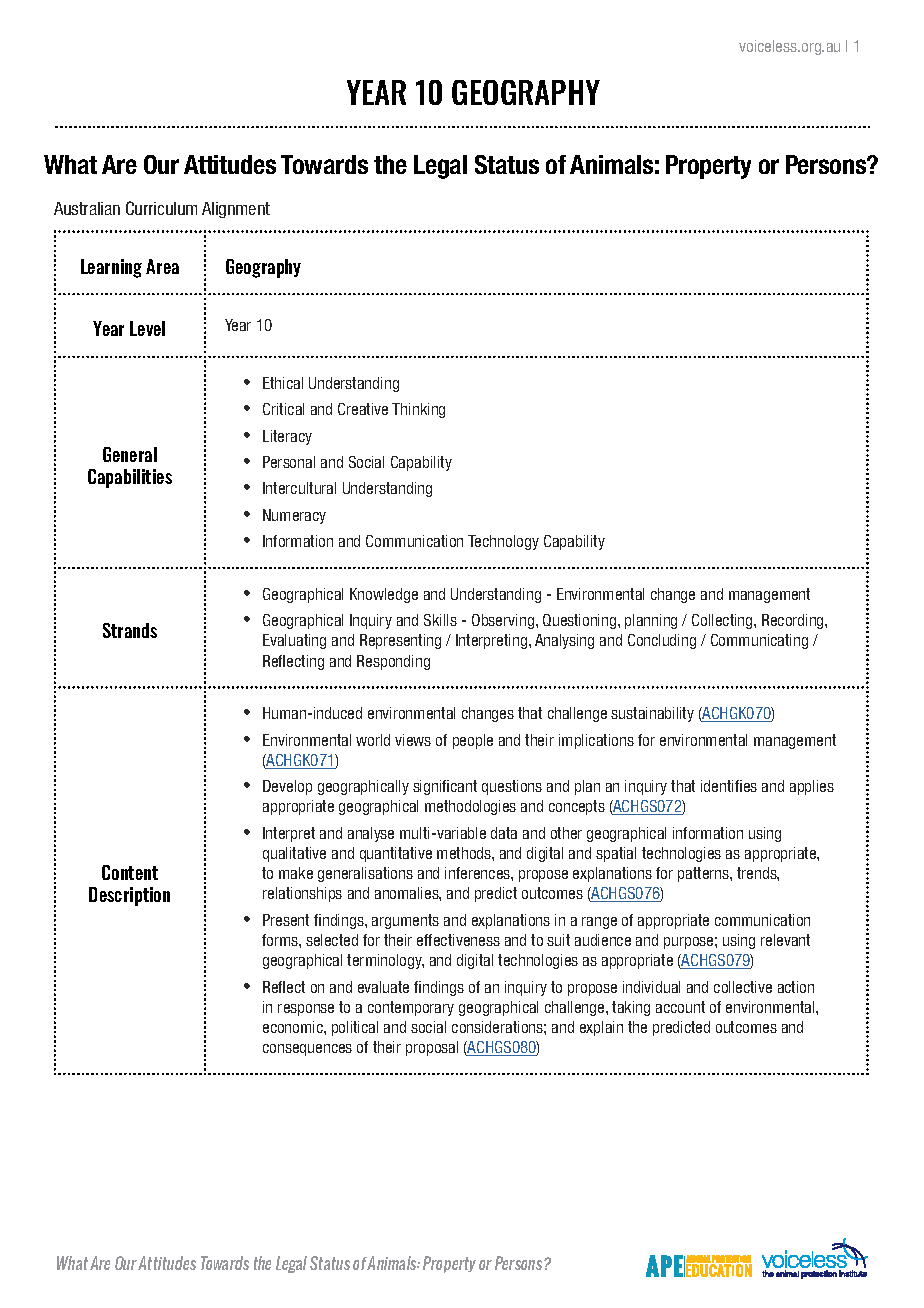 The height and width of the page is (1308, 924). Describe the element at coordinates (130, 630) in the page. I see `Strands` at that location.
